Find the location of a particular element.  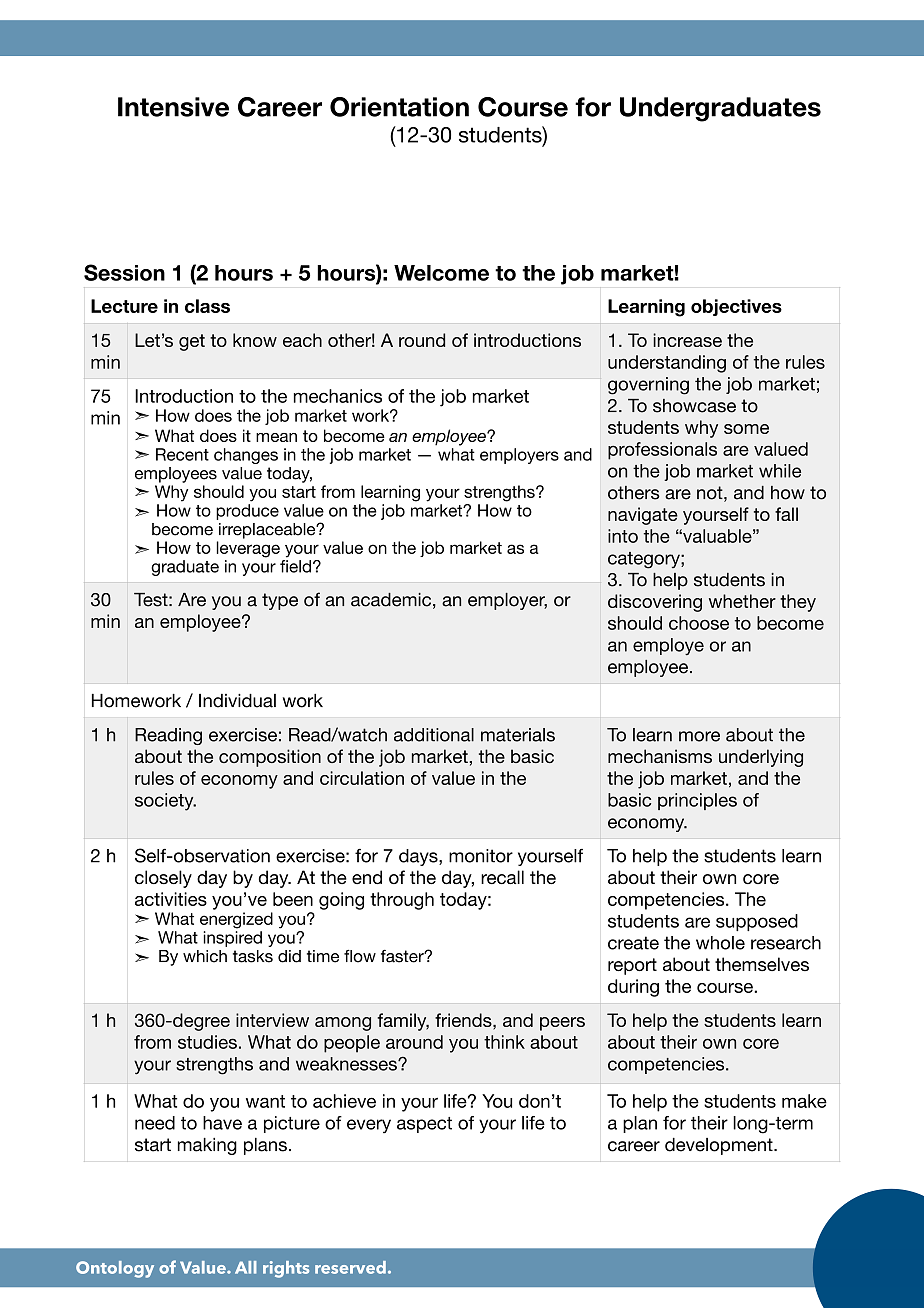

supposed is located at coordinates (757, 922).
